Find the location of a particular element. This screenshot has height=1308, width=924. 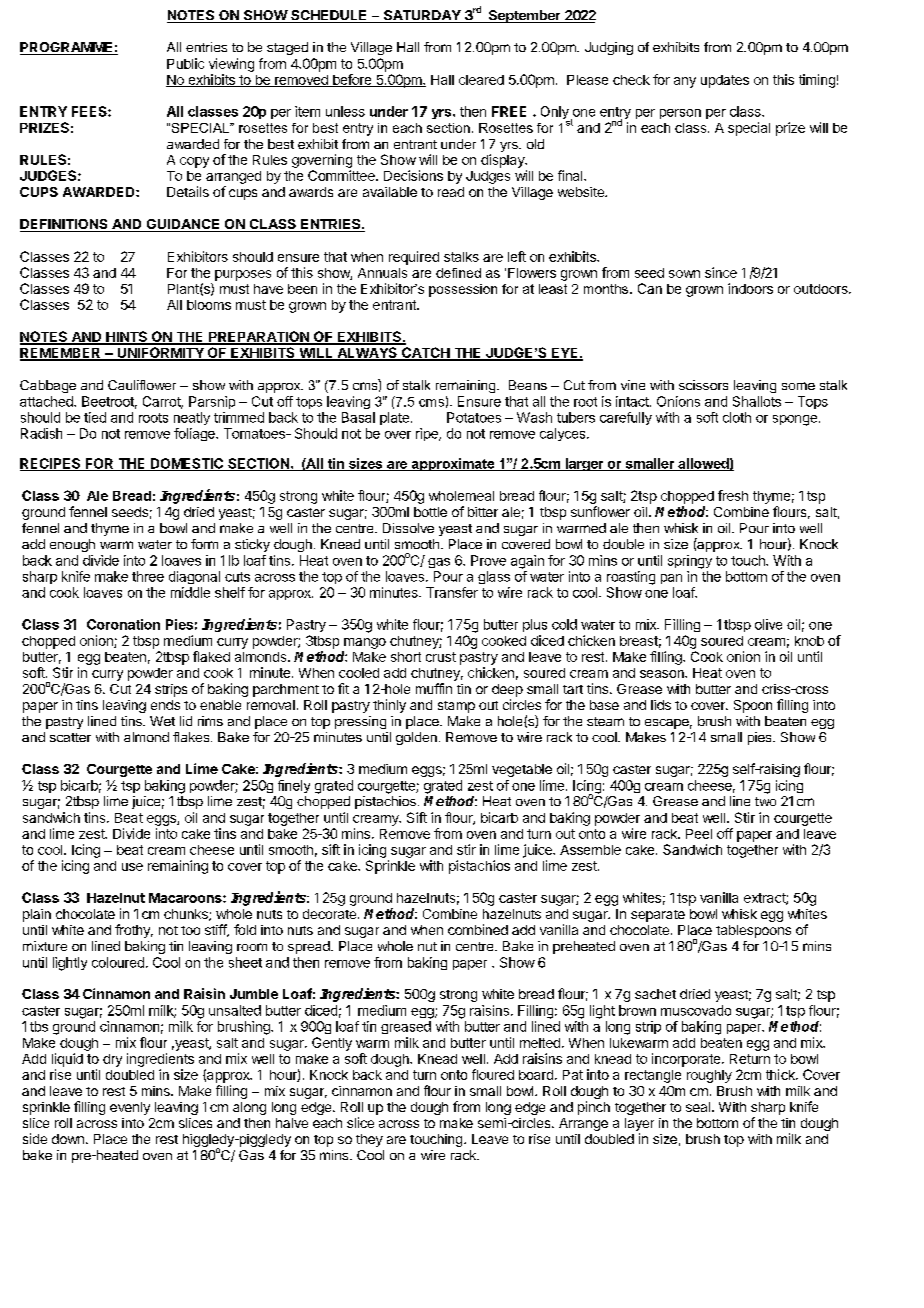

two is located at coordinates (765, 801).
